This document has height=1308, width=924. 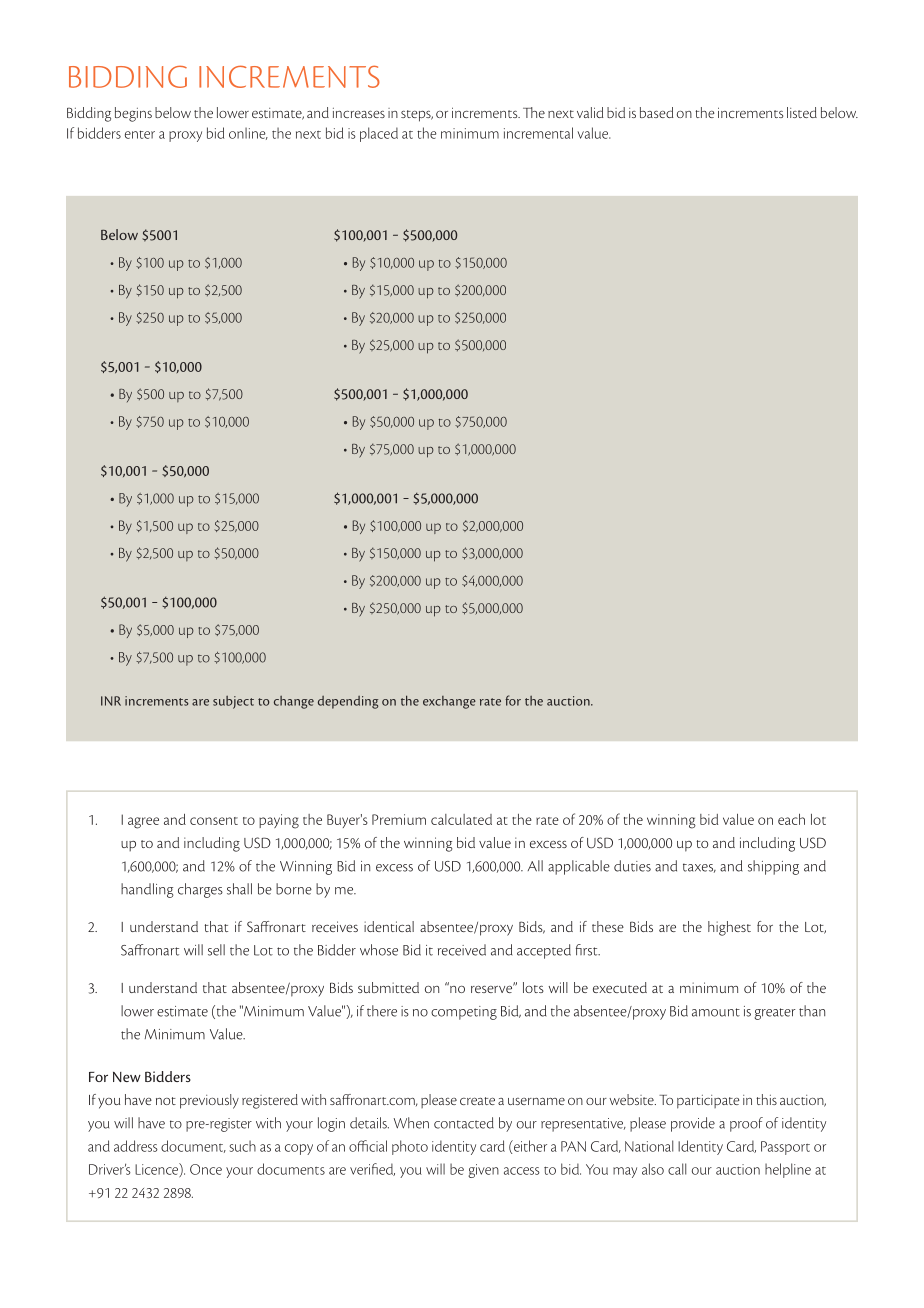 What do you see at coordinates (464, 1123) in the document?
I see `contacted` at bounding box center [464, 1123].
